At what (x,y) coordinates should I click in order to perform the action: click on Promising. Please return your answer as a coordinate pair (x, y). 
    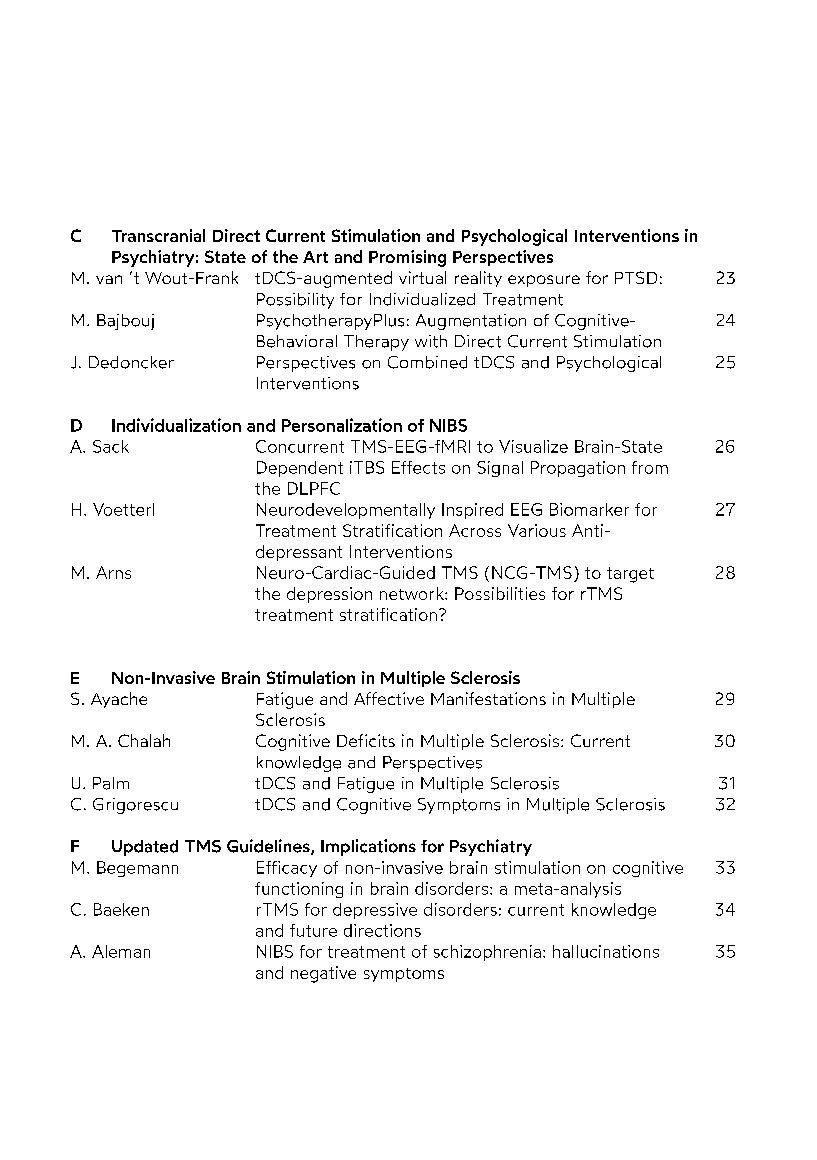
    Looking at the image, I should click on (407, 258).
